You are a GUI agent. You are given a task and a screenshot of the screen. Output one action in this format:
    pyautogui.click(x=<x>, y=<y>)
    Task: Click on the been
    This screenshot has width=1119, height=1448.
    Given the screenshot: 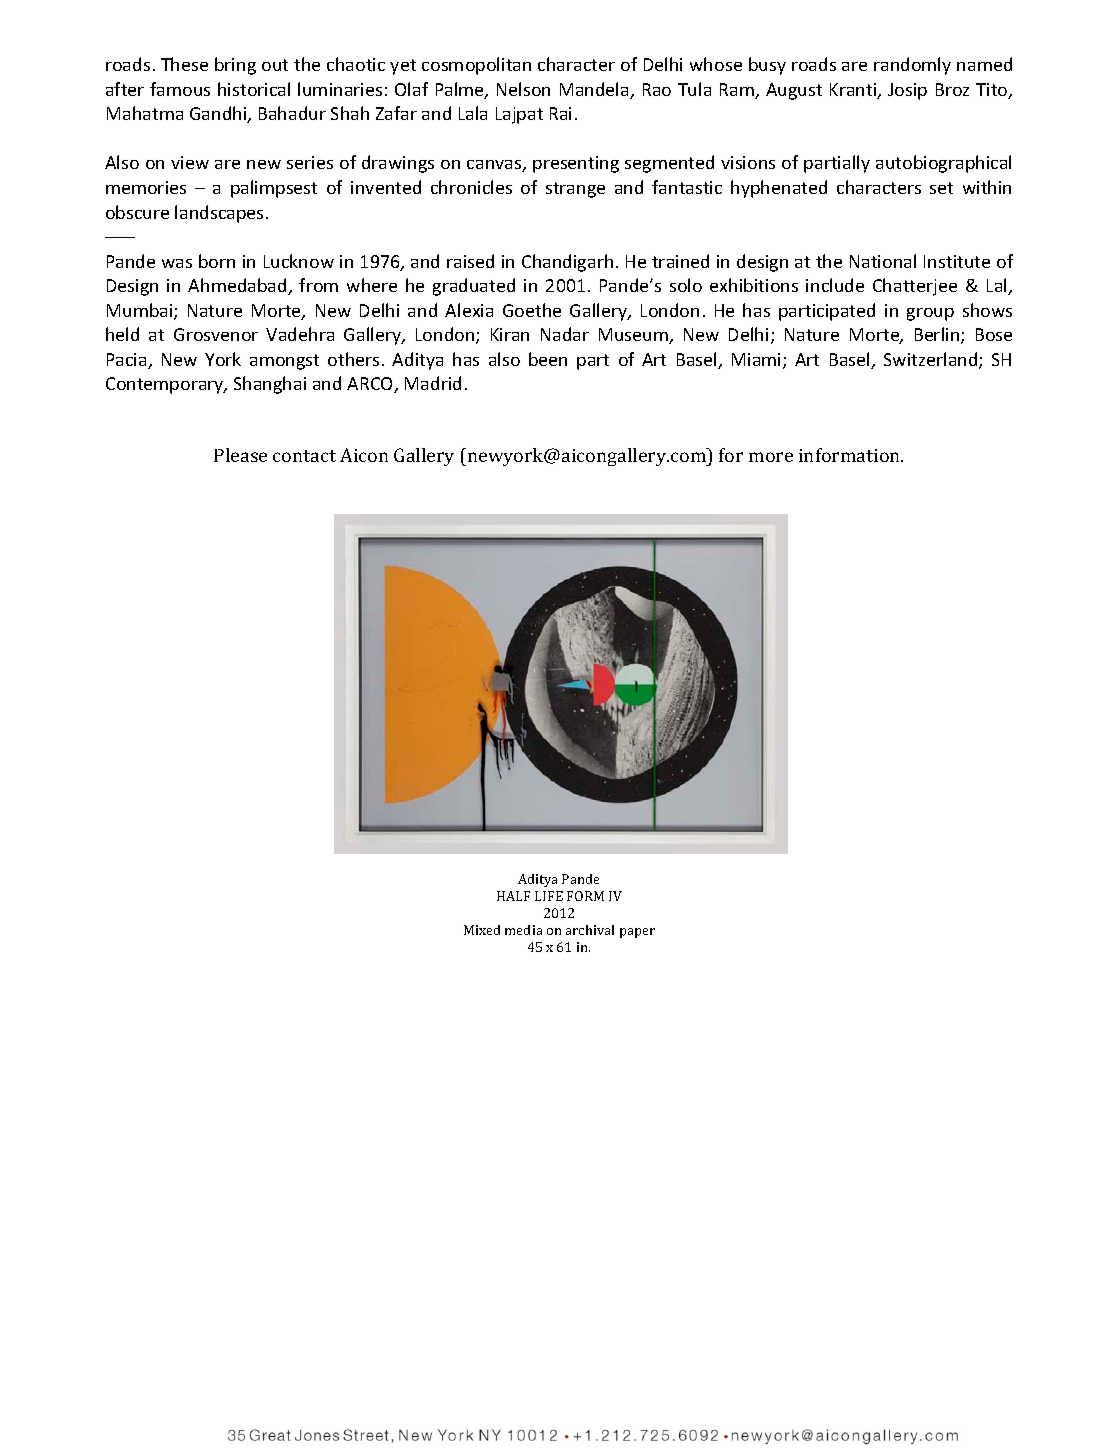 What is the action you would take?
    pyautogui.click(x=548, y=359)
